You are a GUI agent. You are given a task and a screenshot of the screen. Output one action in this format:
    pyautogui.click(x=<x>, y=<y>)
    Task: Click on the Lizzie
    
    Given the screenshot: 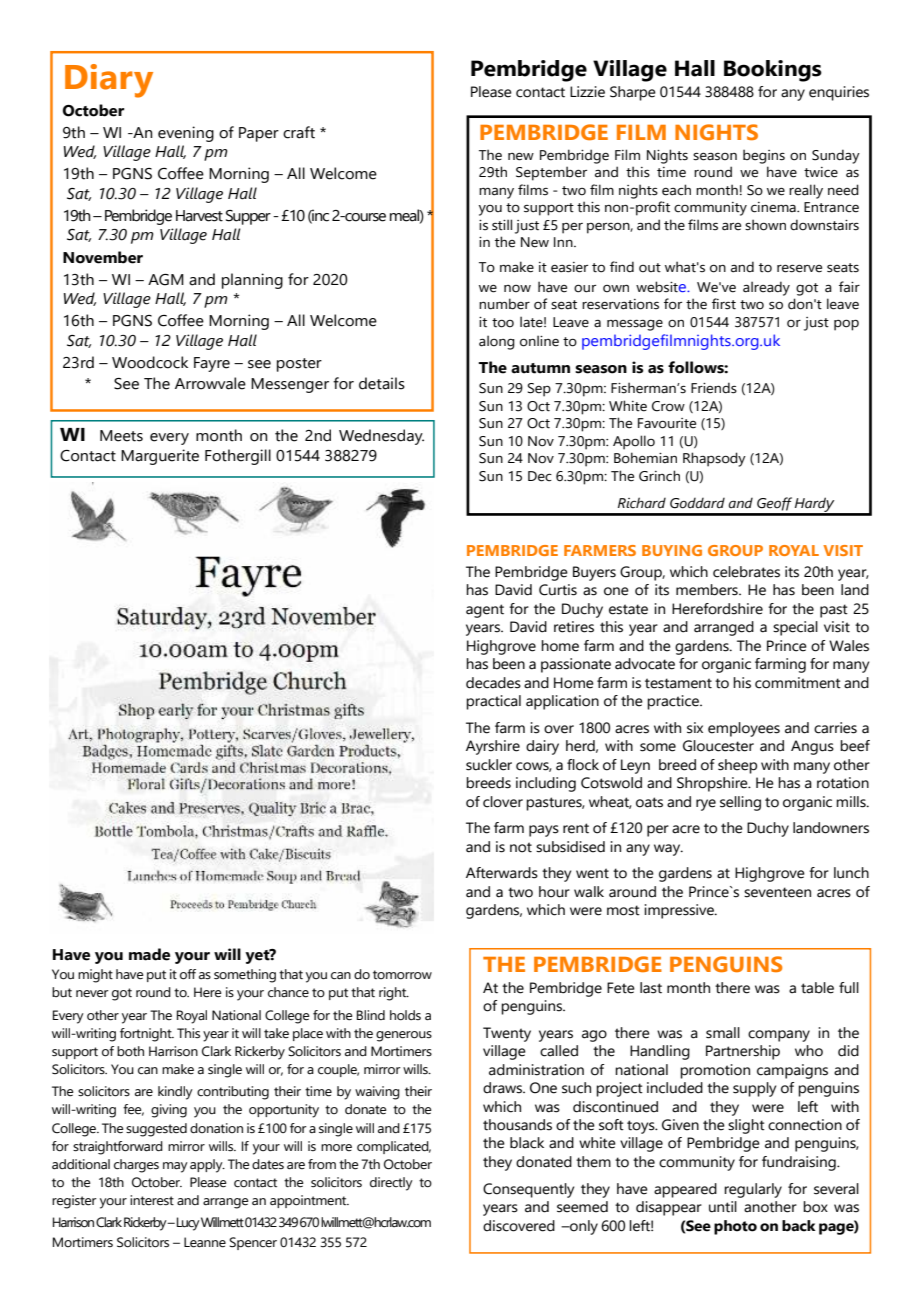 What is the action you would take?
    pyautogui.click(x=587, y=92)
